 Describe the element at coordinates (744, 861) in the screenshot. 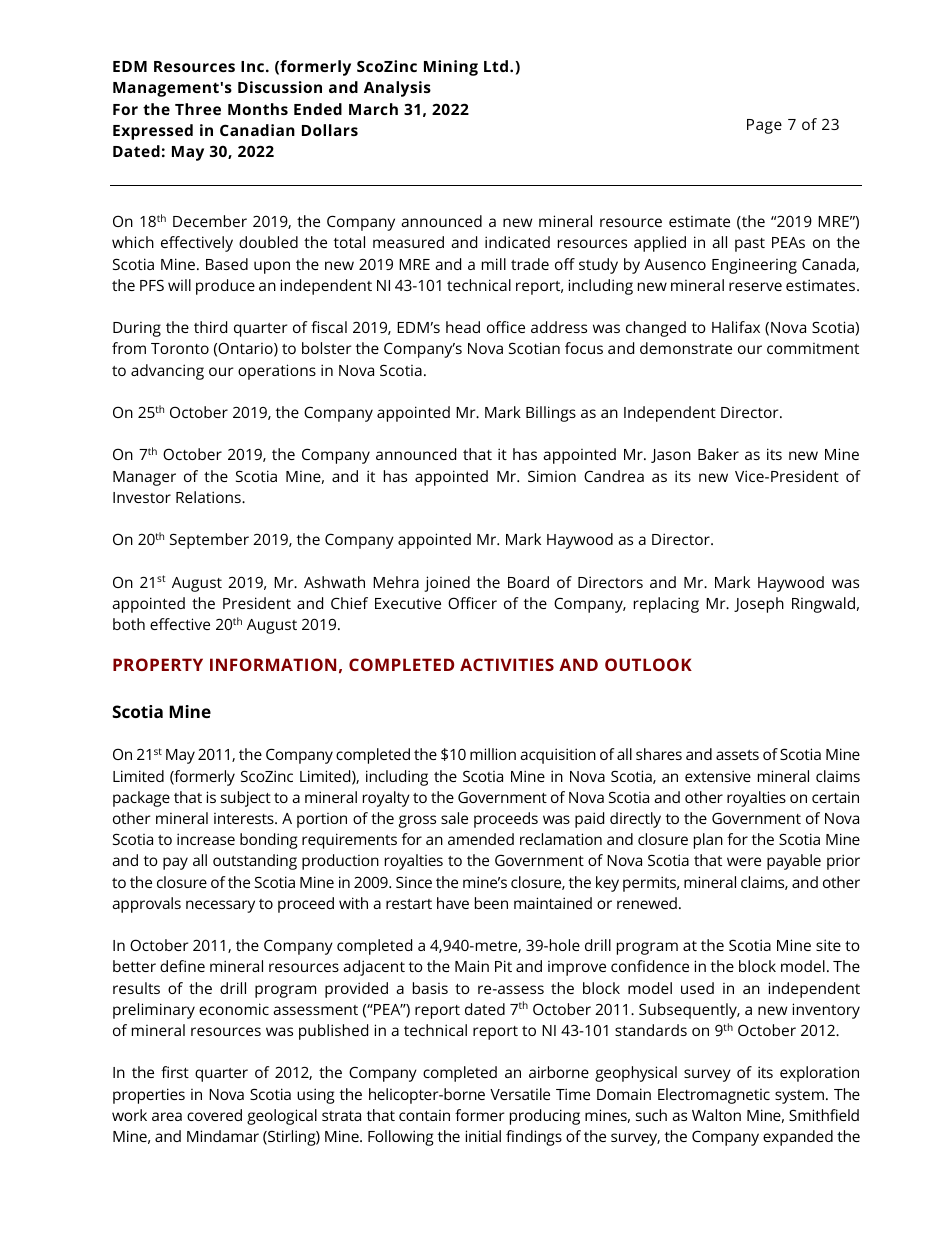

I see `were` at that location.
